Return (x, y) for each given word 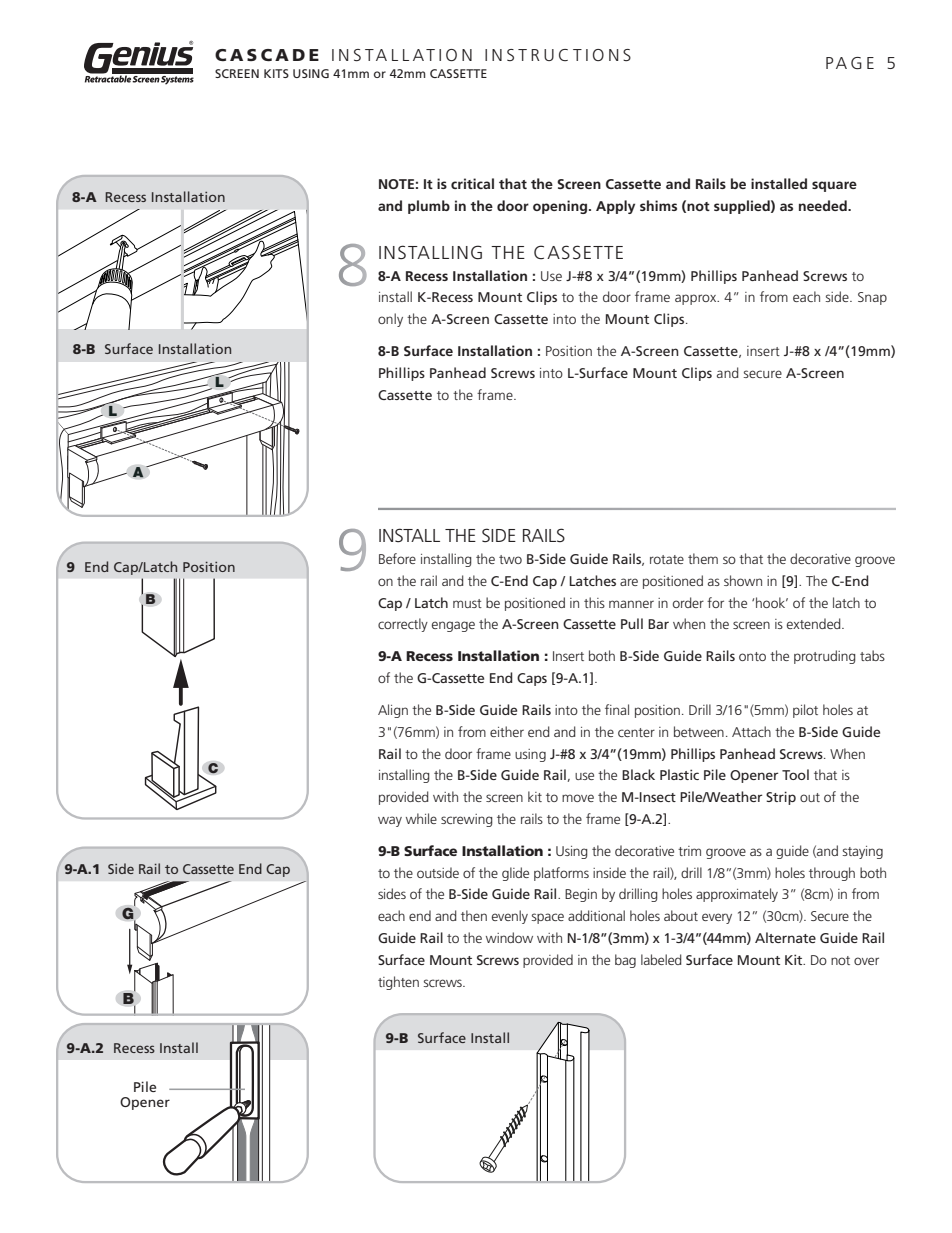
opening (561, 207)
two (510, 559)
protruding (825, 657)
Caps (532, 679)
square (834, 186)
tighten (398, 983)
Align (393, 711)
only (390, 320)
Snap (872, 298)
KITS (276, 73)
